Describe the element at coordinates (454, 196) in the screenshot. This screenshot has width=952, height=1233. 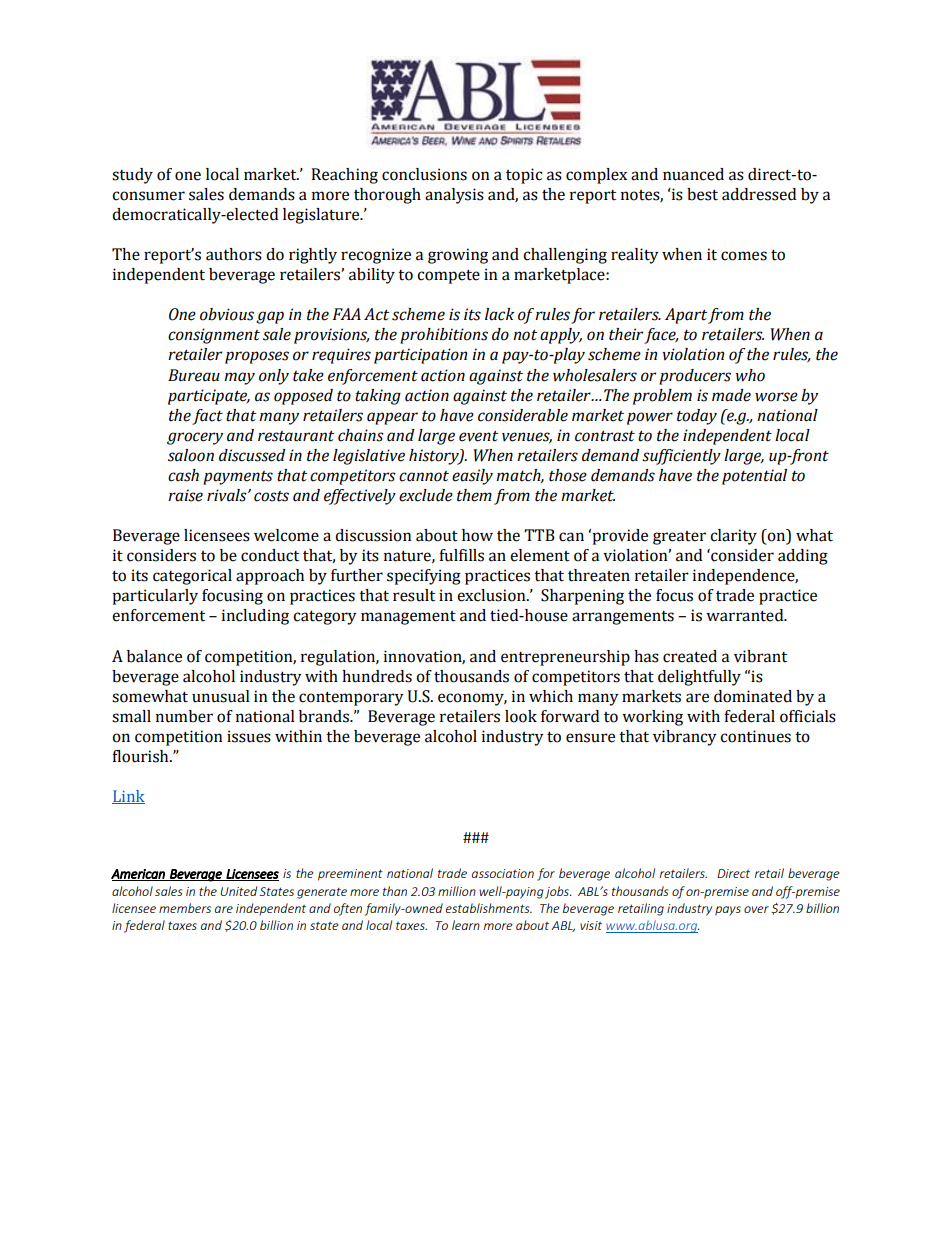
I see `analysis` at that location.
